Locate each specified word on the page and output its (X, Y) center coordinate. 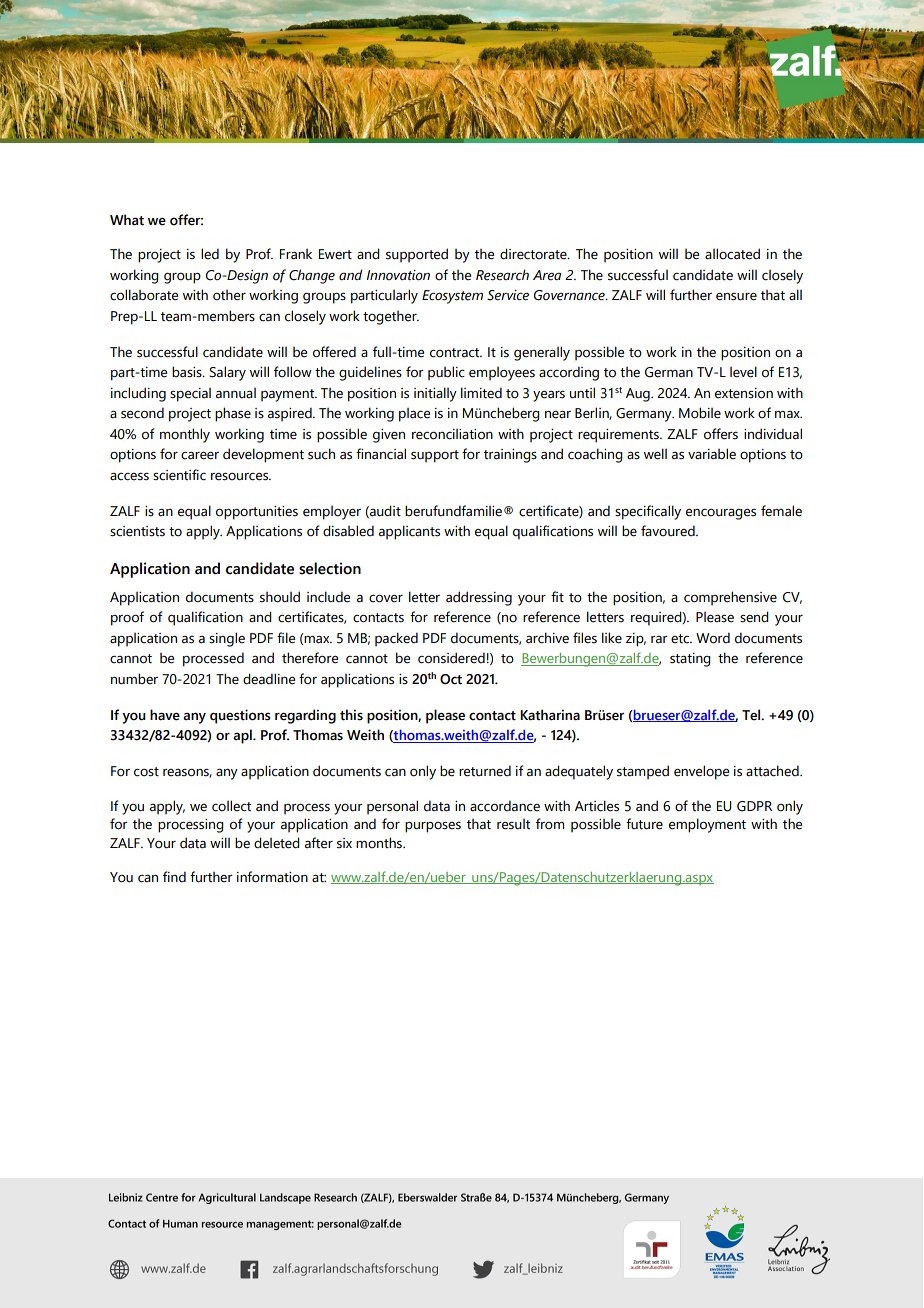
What (127, 220)
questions (240, 716)
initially (435, 394)
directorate (534, 254)
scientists (137, 531)
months (380, 843)
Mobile (700, 413)
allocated (732, 254)
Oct (451, 679)
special (190, 395)
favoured (669, 531)
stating (690, 660)
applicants (409, 532)
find (174, 876)
